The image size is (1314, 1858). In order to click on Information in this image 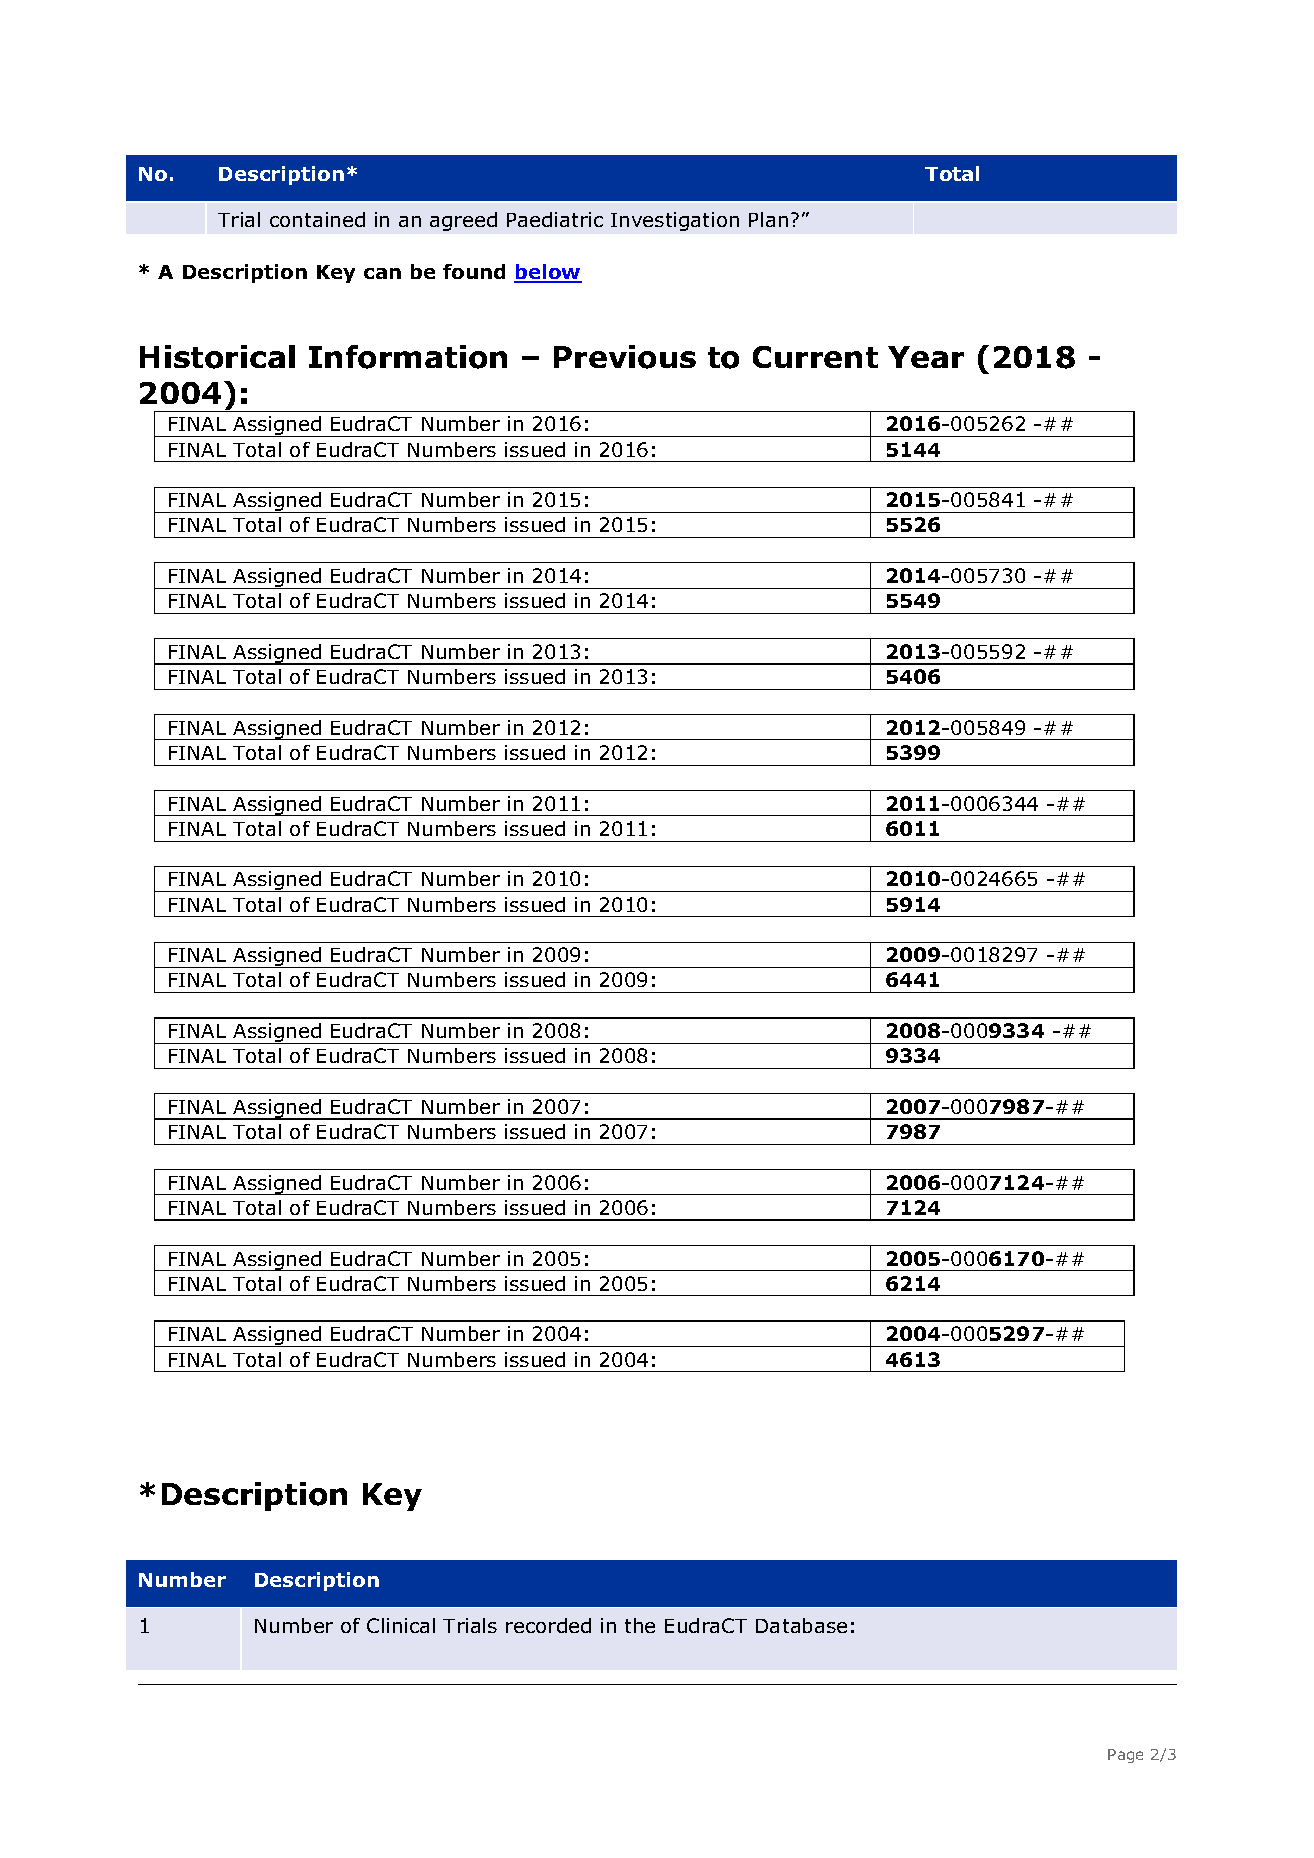, I will do `click(408, 357)`.
